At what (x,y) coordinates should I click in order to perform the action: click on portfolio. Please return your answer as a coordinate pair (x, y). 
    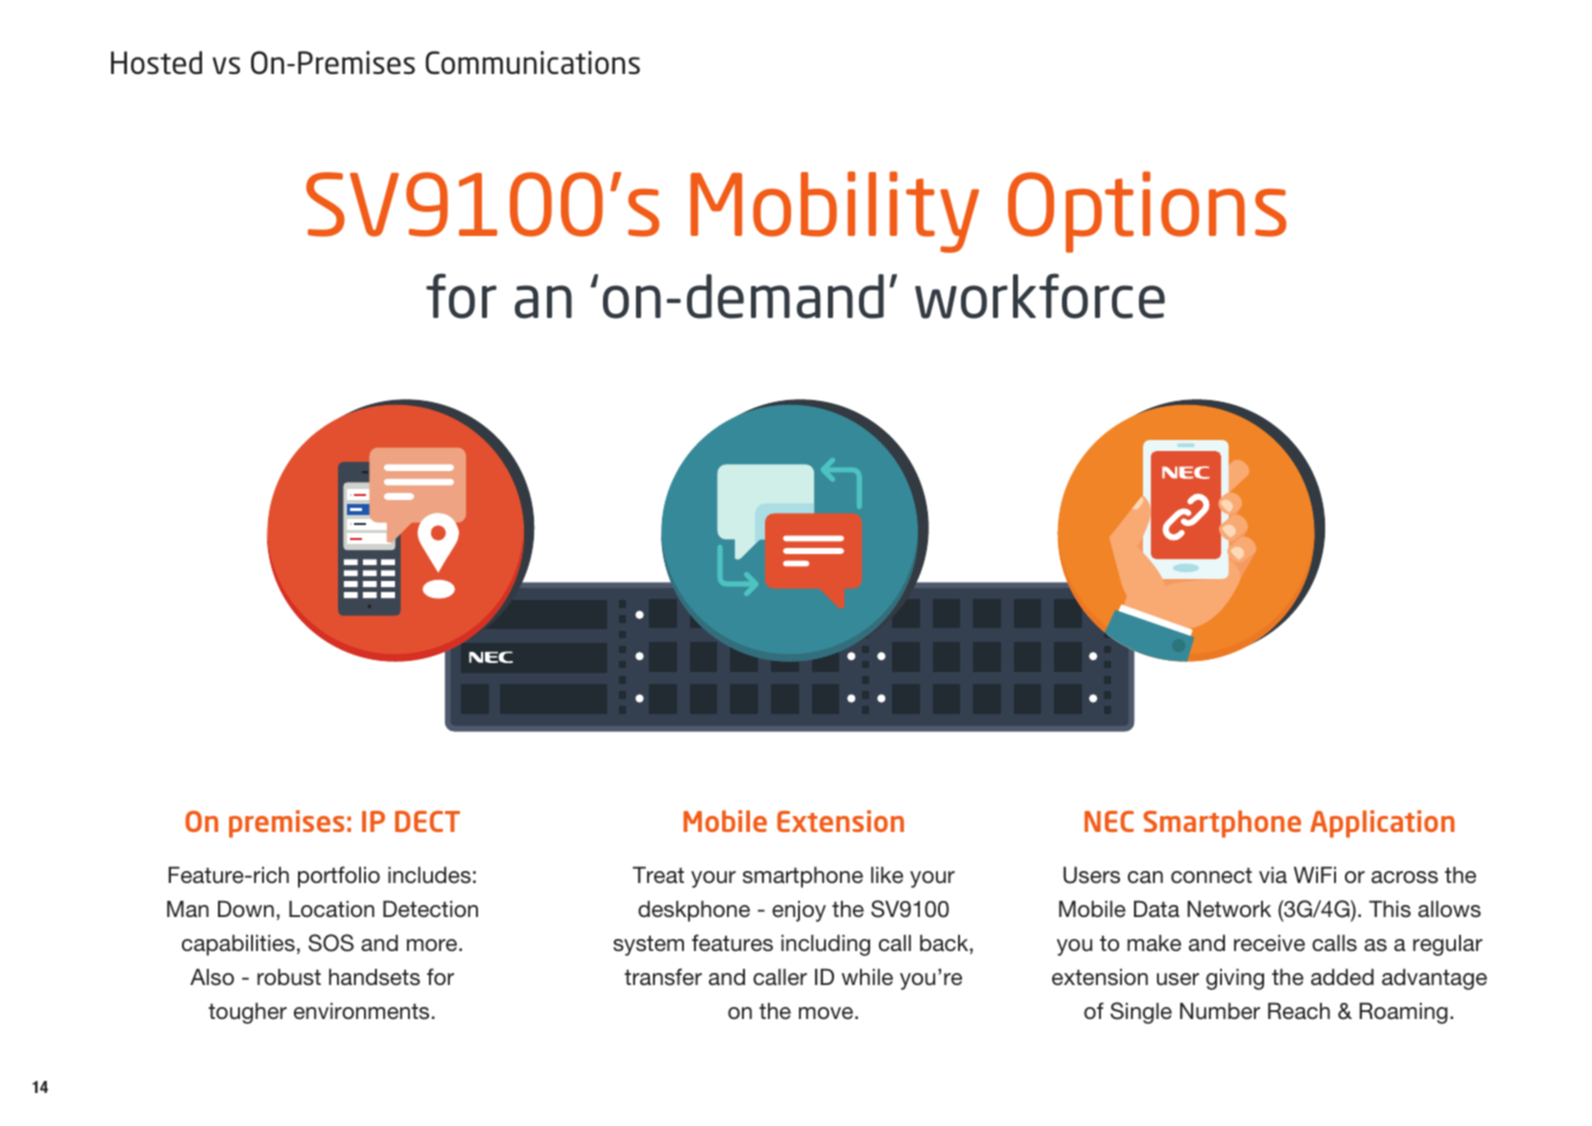
    Looking at the image, I should click on (339, 877).
